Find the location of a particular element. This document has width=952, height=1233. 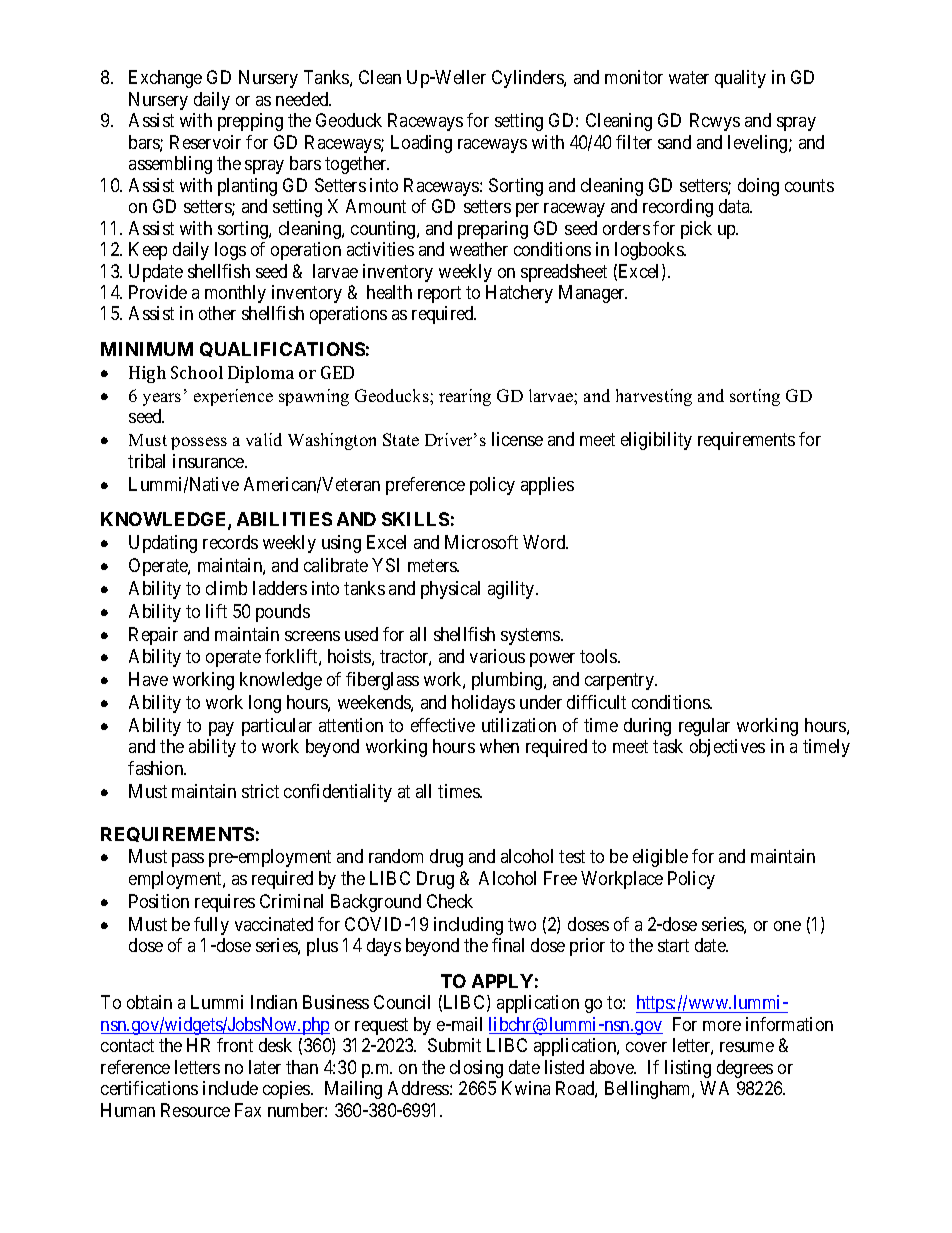

tools is located at coordinates (599, 656).
